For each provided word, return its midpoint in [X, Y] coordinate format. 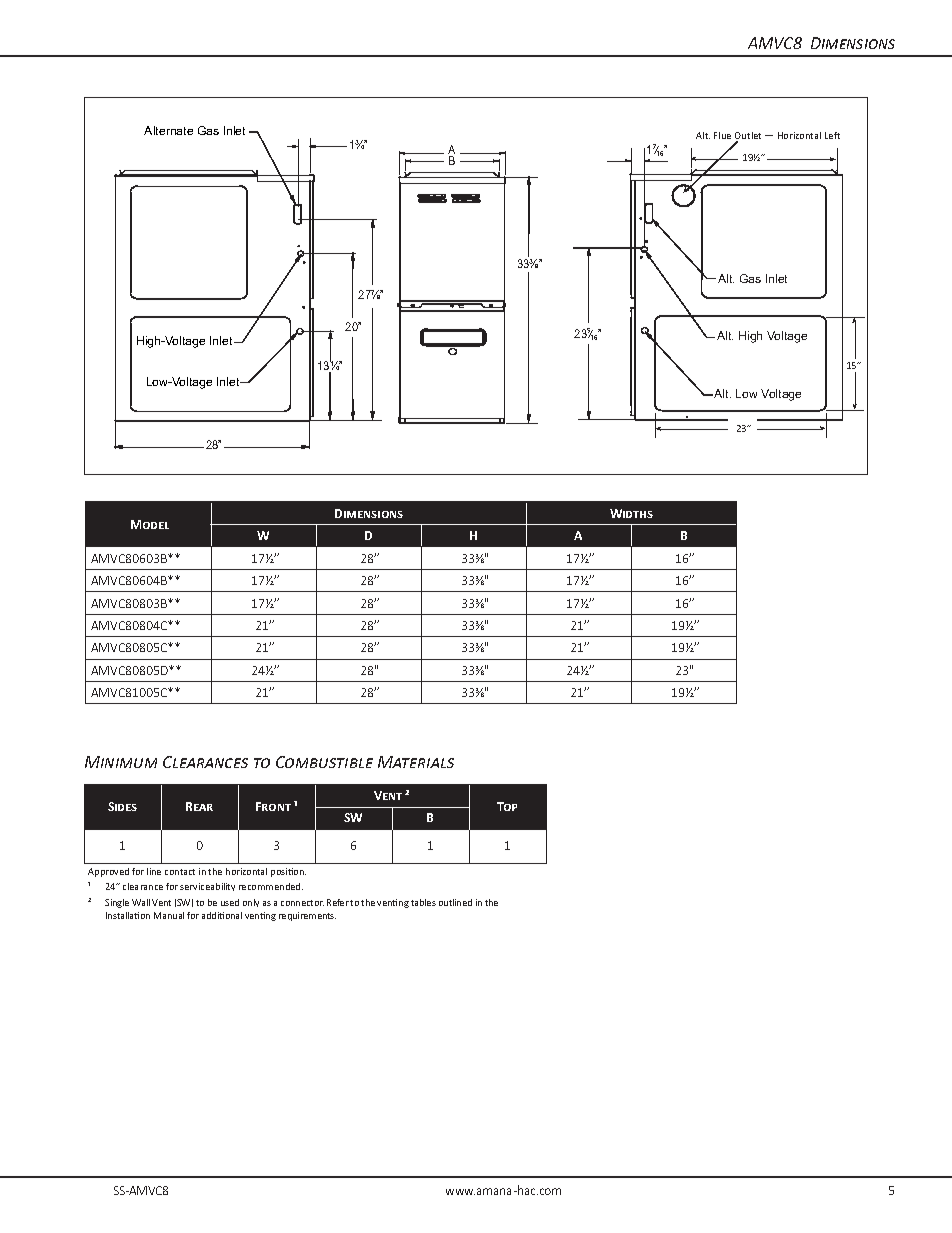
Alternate [168, 130]
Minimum [121, 762]
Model [150, 524]
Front [273, 806]
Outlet [748, 137]
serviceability [207, 887]
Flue [722, 135]
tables [423, 902]
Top [507, 806]
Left [832, 135]
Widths [631, 513]
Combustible [324, 762]
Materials [416, 762]
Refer [338, 902]
